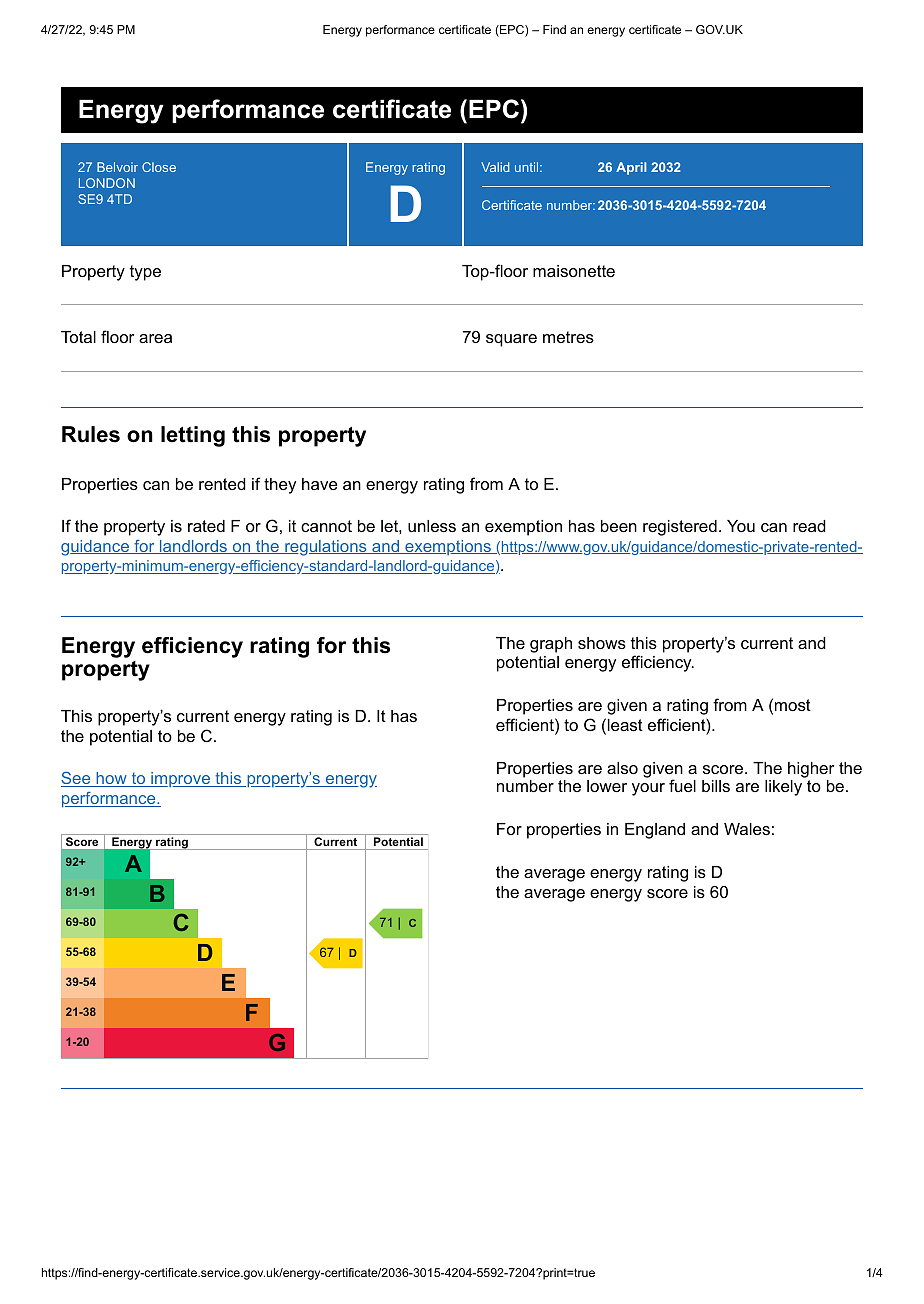  Describe the element at coordinates (631, 168) in the image. I see `April` at that location.
